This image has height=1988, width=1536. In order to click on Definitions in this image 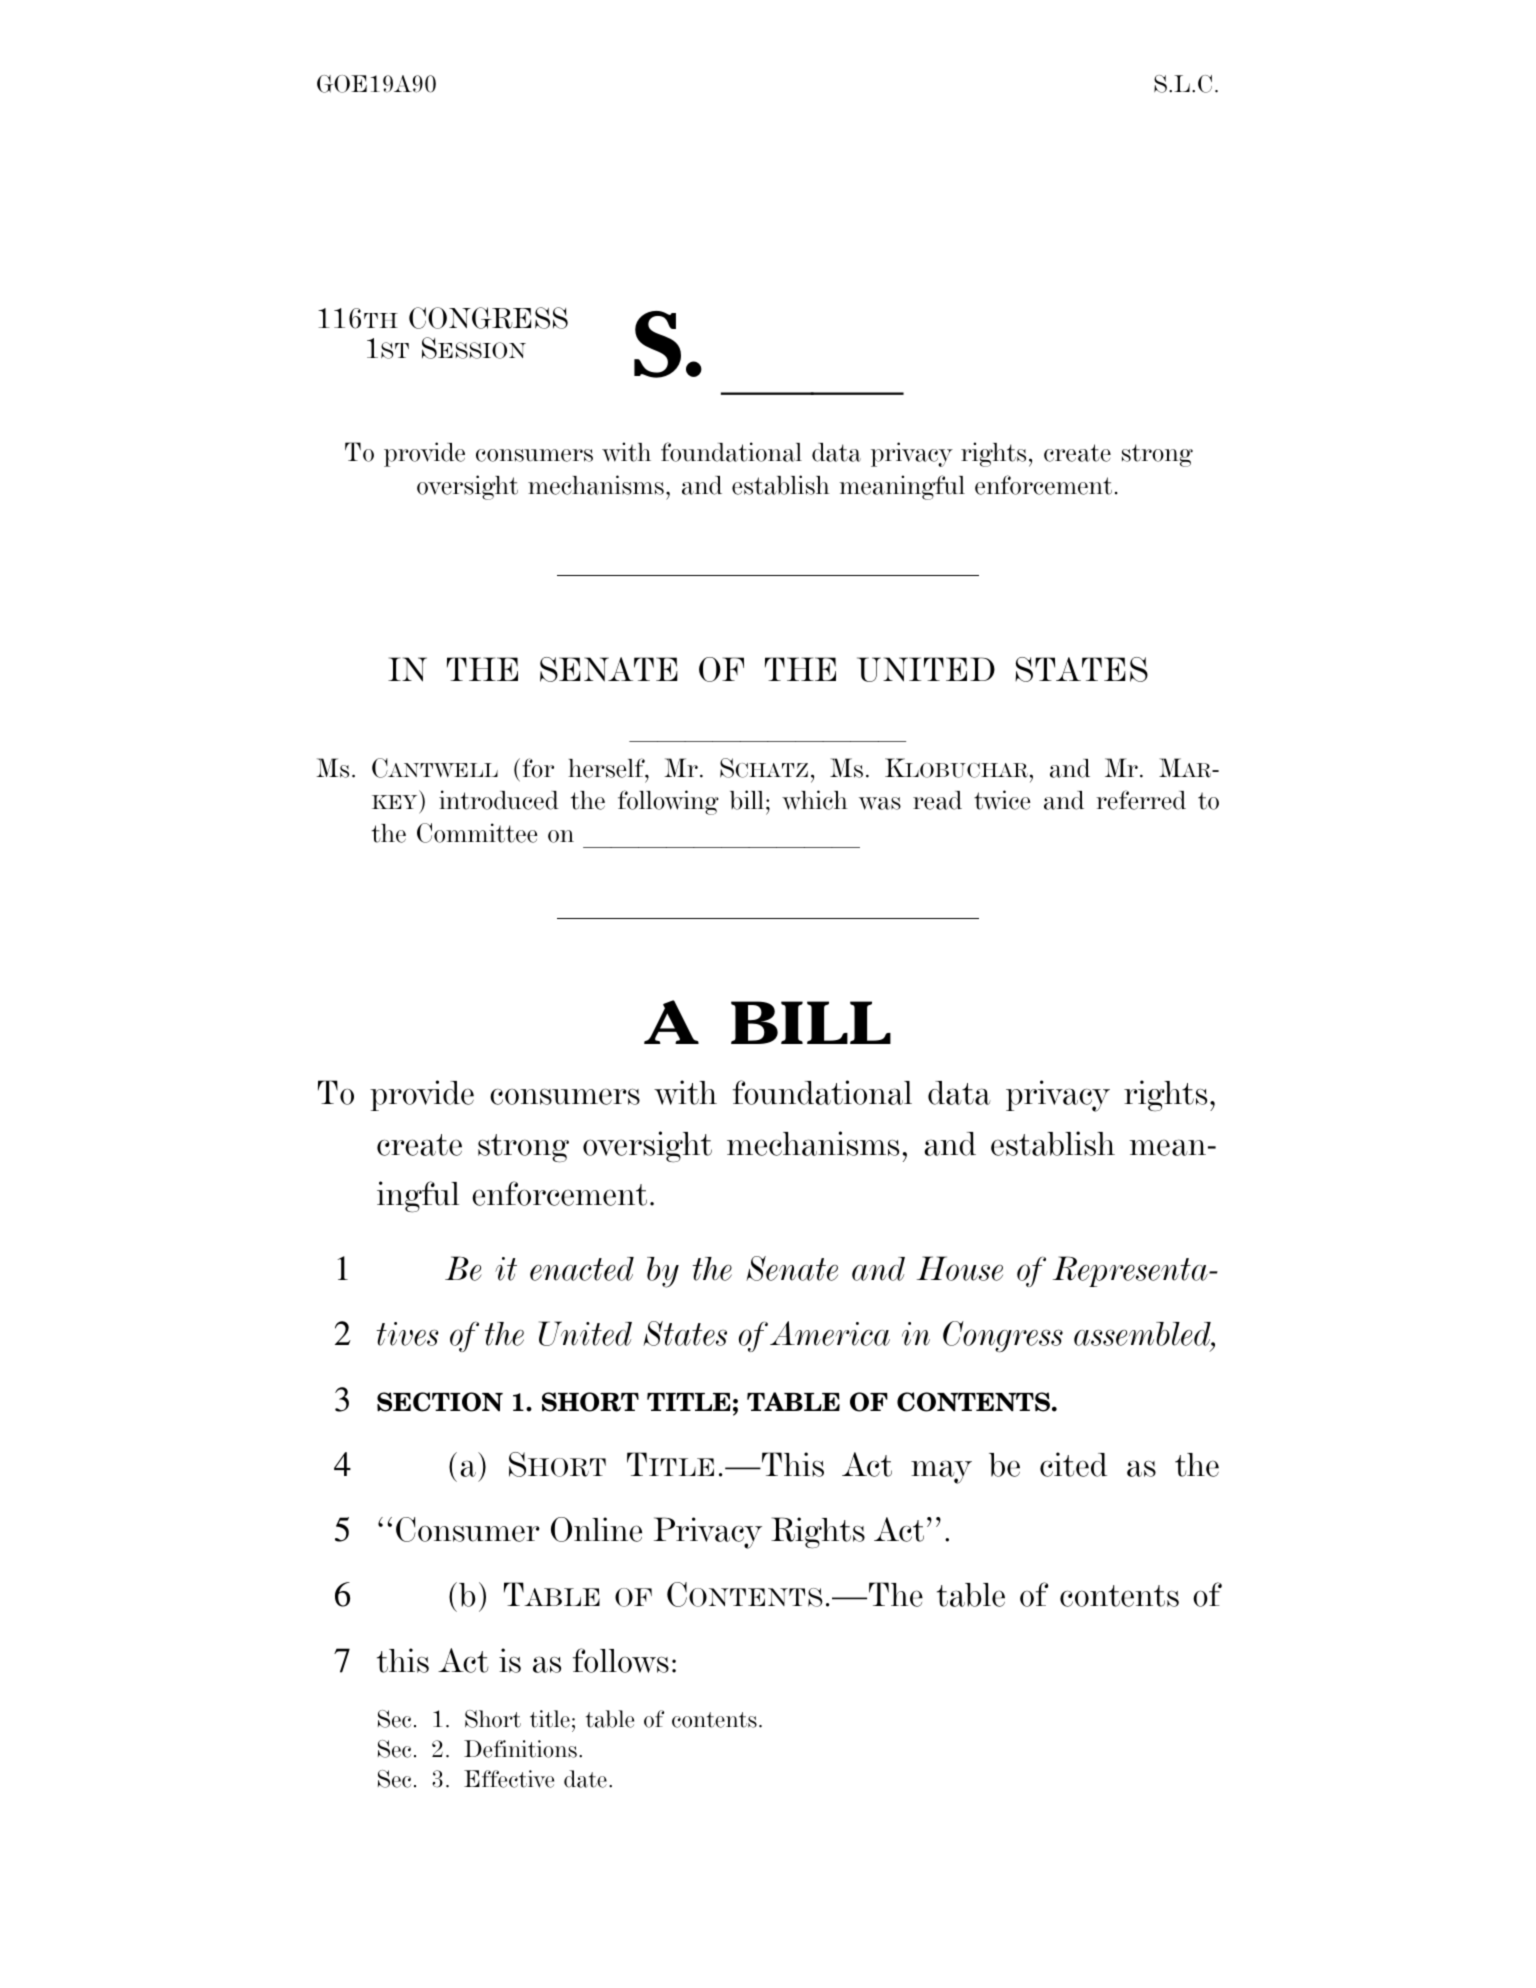, I will do `click(520, 1749)`.
